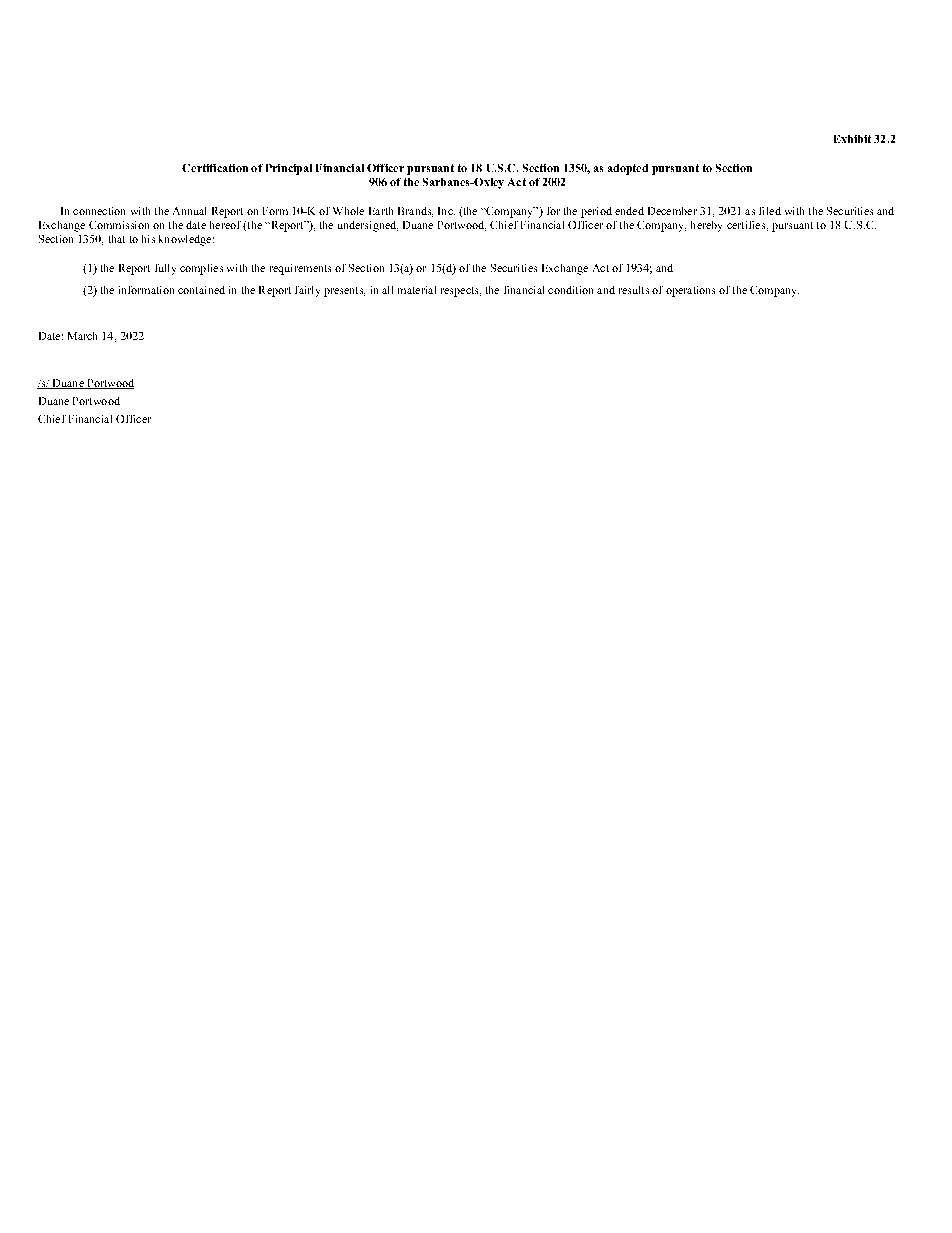 This document has height=1233, width=952. I want to click on Exhibit, so click(852, 139).
